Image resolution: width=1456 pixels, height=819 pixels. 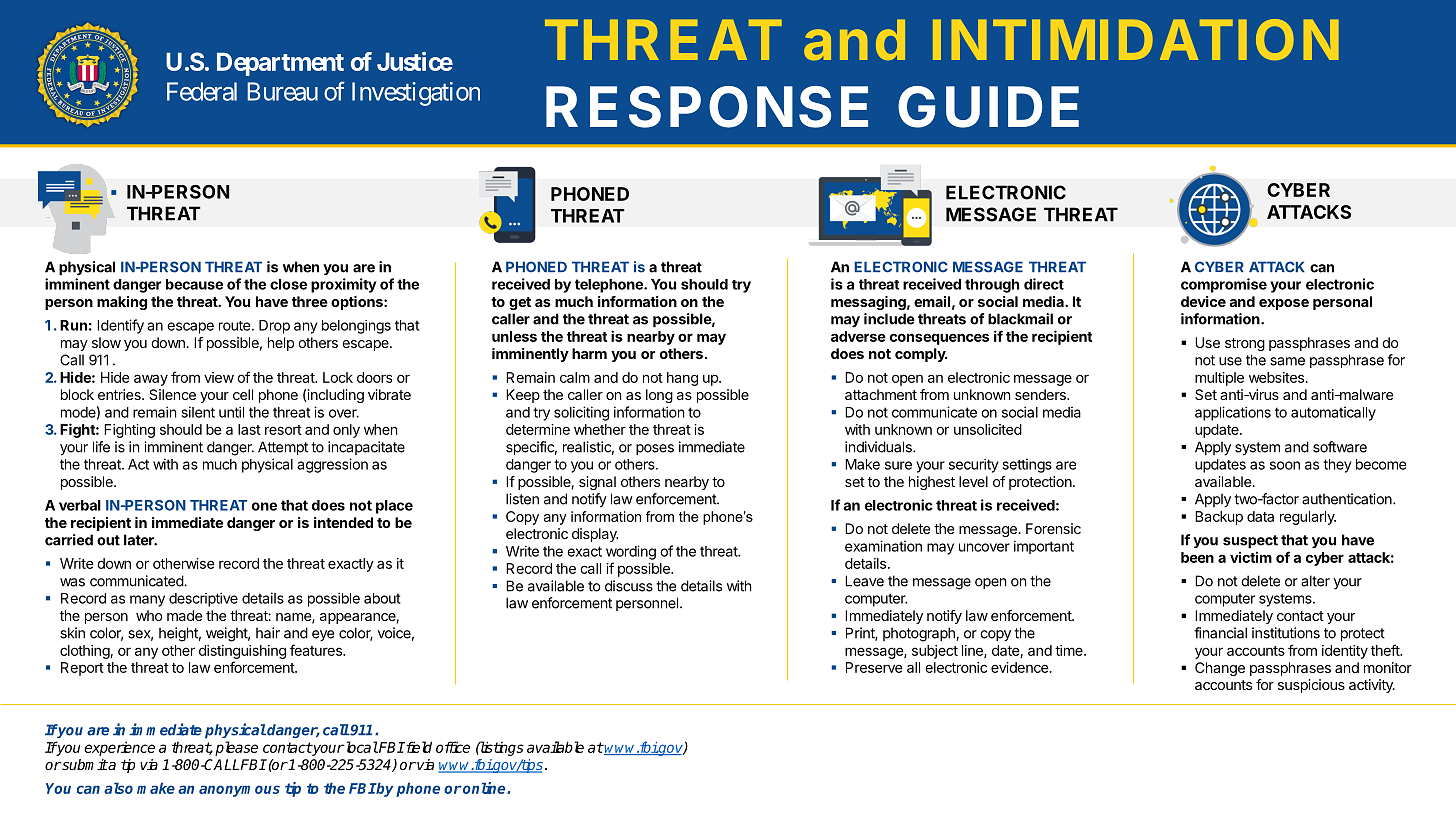 What do you see at coordinates (707, 107) in the document?
I see `RESPONSE` at bounding box center [707, 107].
